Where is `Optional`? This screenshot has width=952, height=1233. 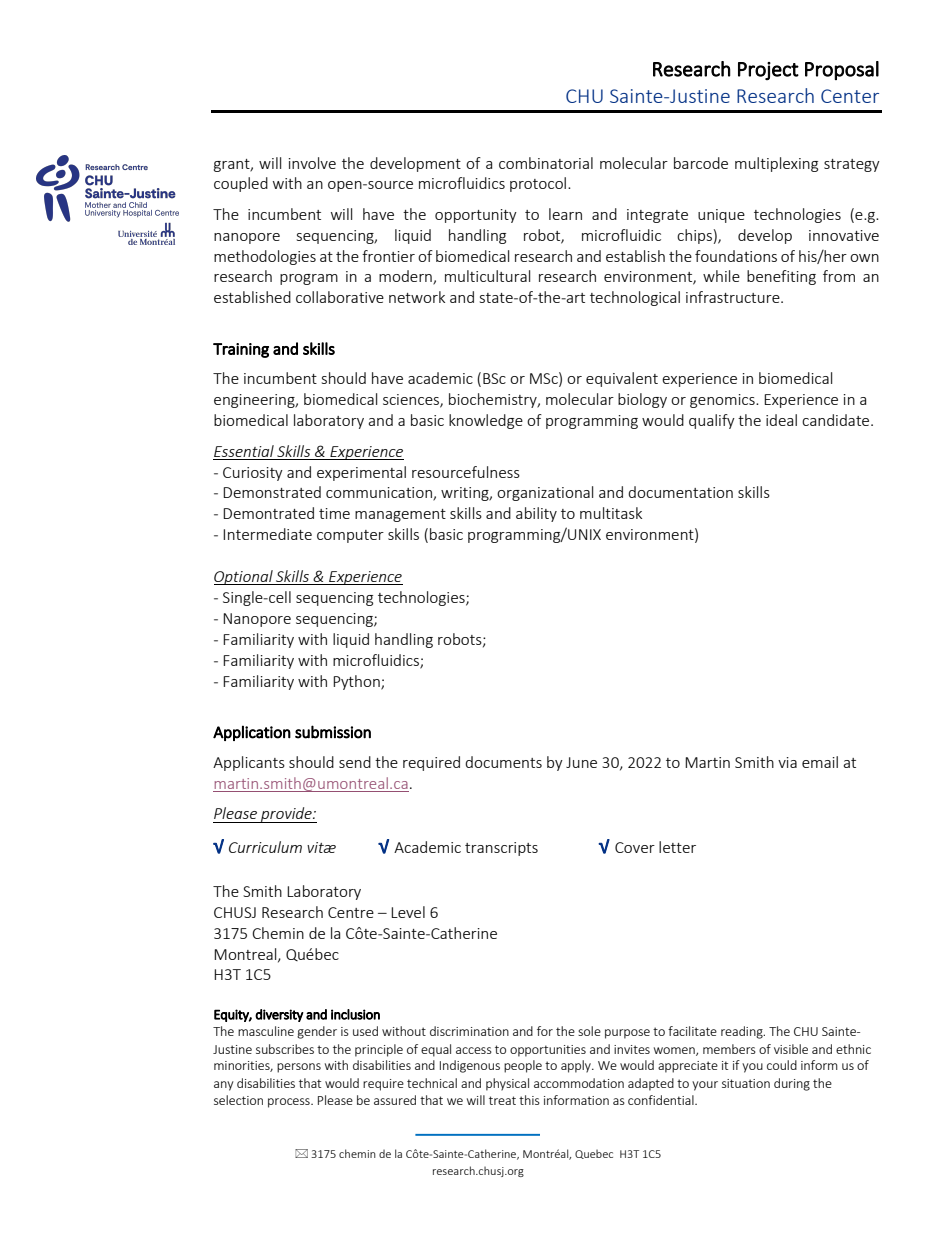
Optional is located at coordinates (244, 577).
